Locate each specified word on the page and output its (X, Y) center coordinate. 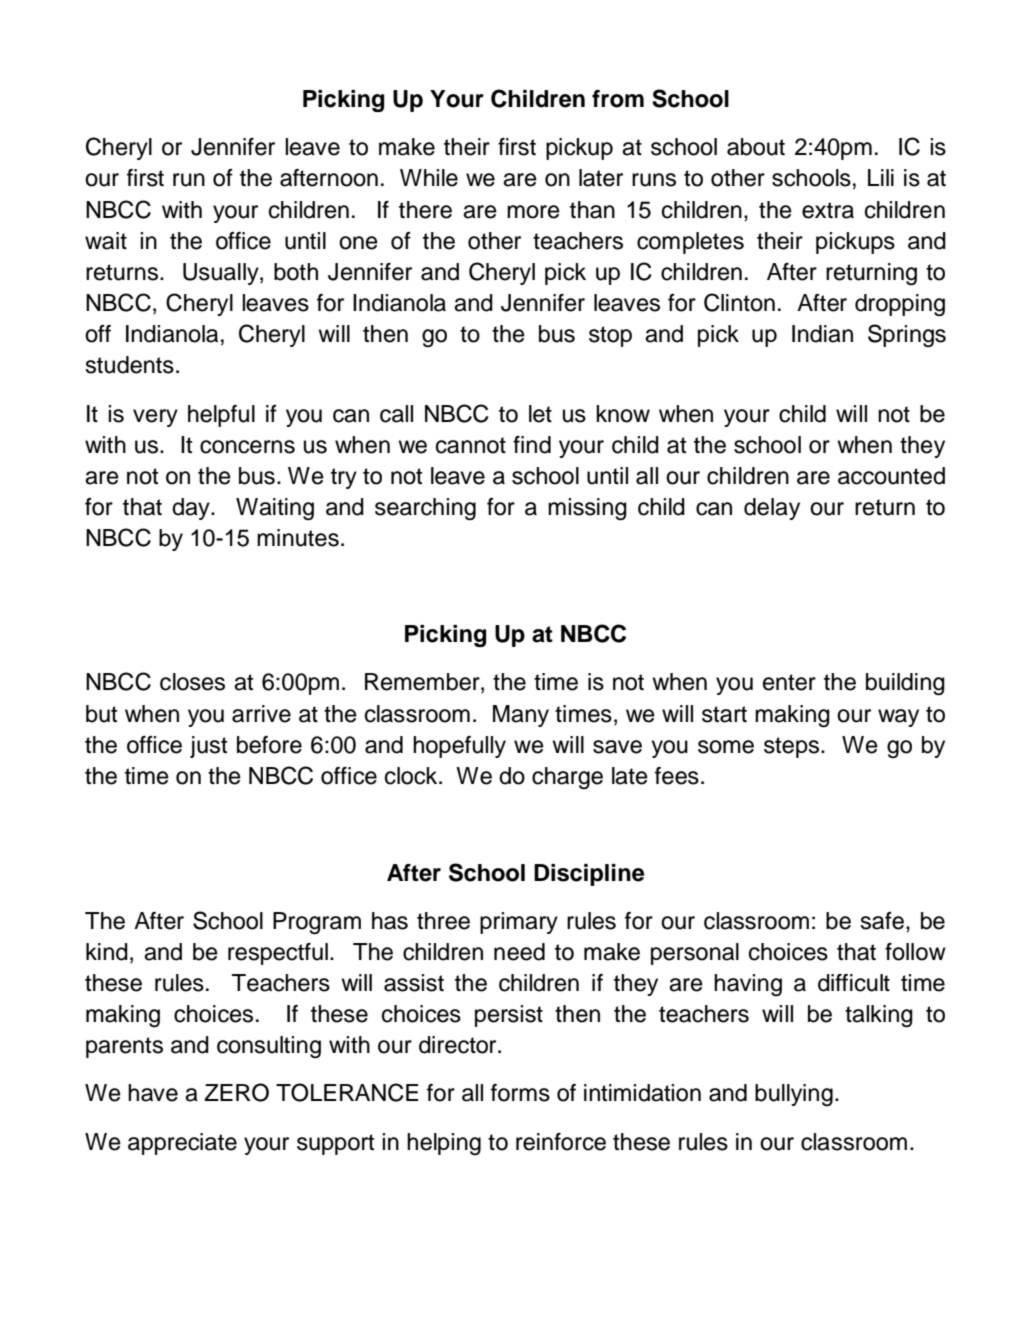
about (756, 147)
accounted (891, 476)
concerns (247, 447)
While (429, 178)
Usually (222, 274)
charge (567, 778)
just (208, 747)
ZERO (236, 1092)
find (532, 445)
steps (791, 747)
